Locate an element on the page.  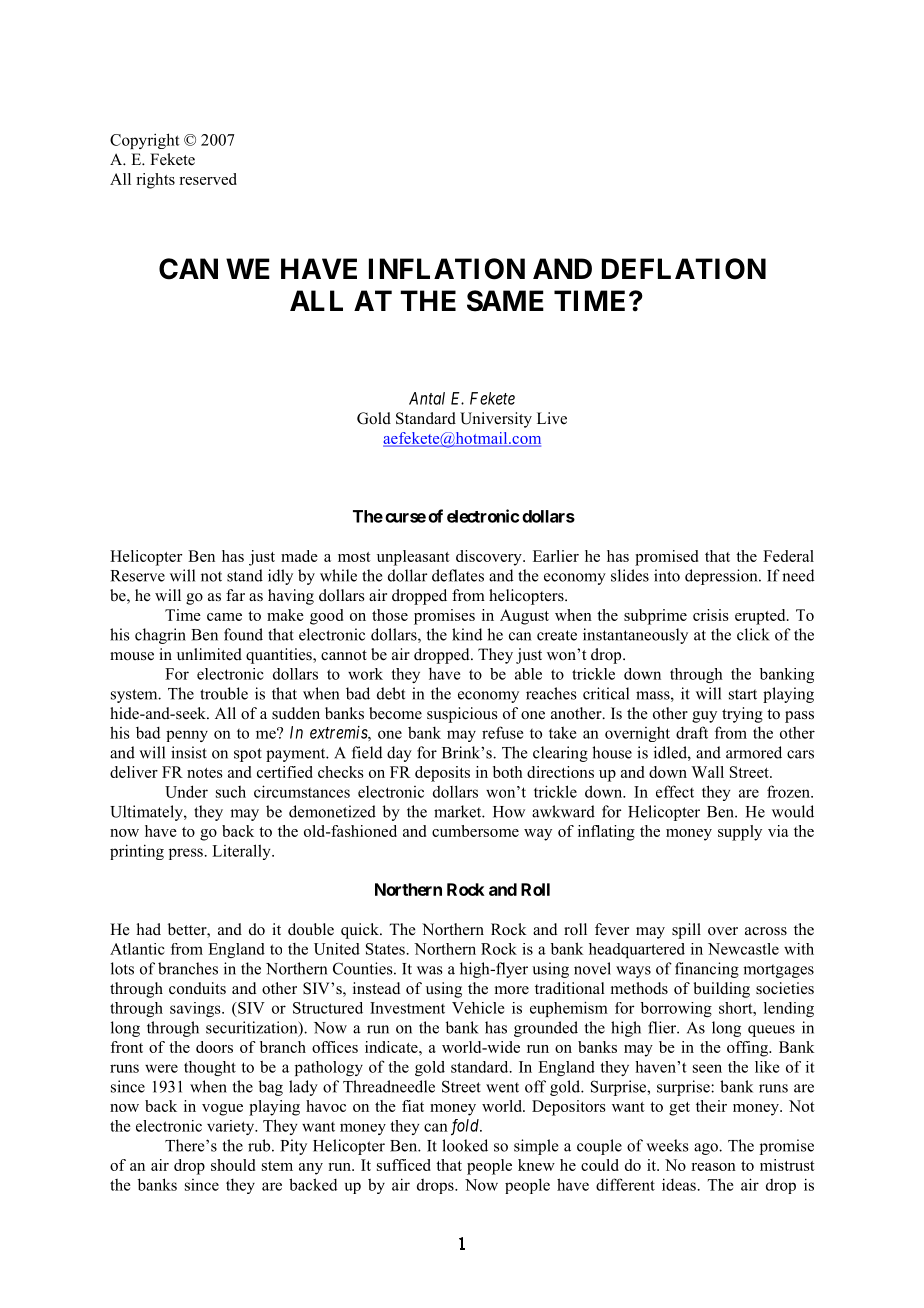
DEFLATION is located at coordinates (684, 269).
